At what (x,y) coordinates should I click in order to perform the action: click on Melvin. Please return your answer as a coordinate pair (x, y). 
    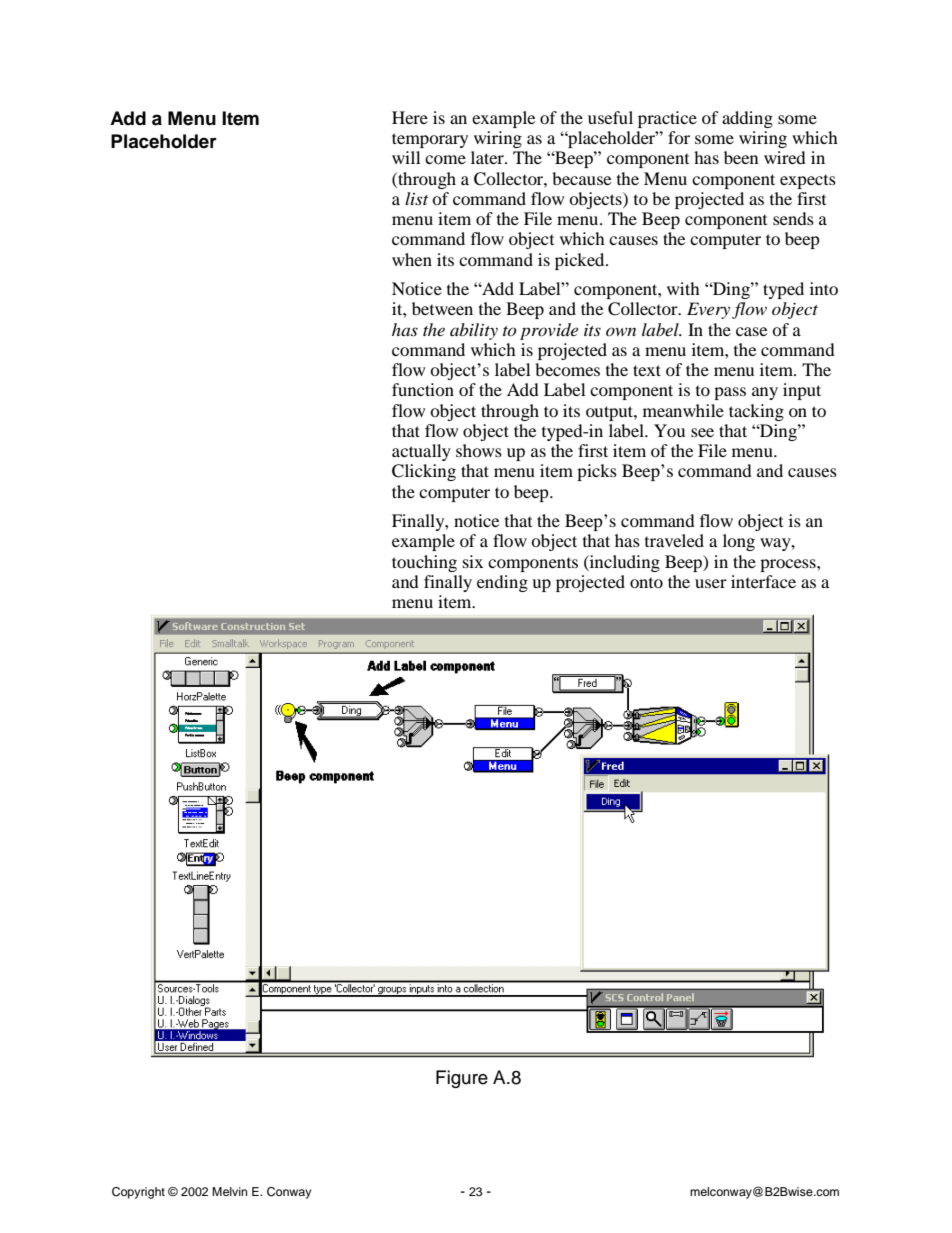
    Looking at the image, I should click on (229, 1191).
